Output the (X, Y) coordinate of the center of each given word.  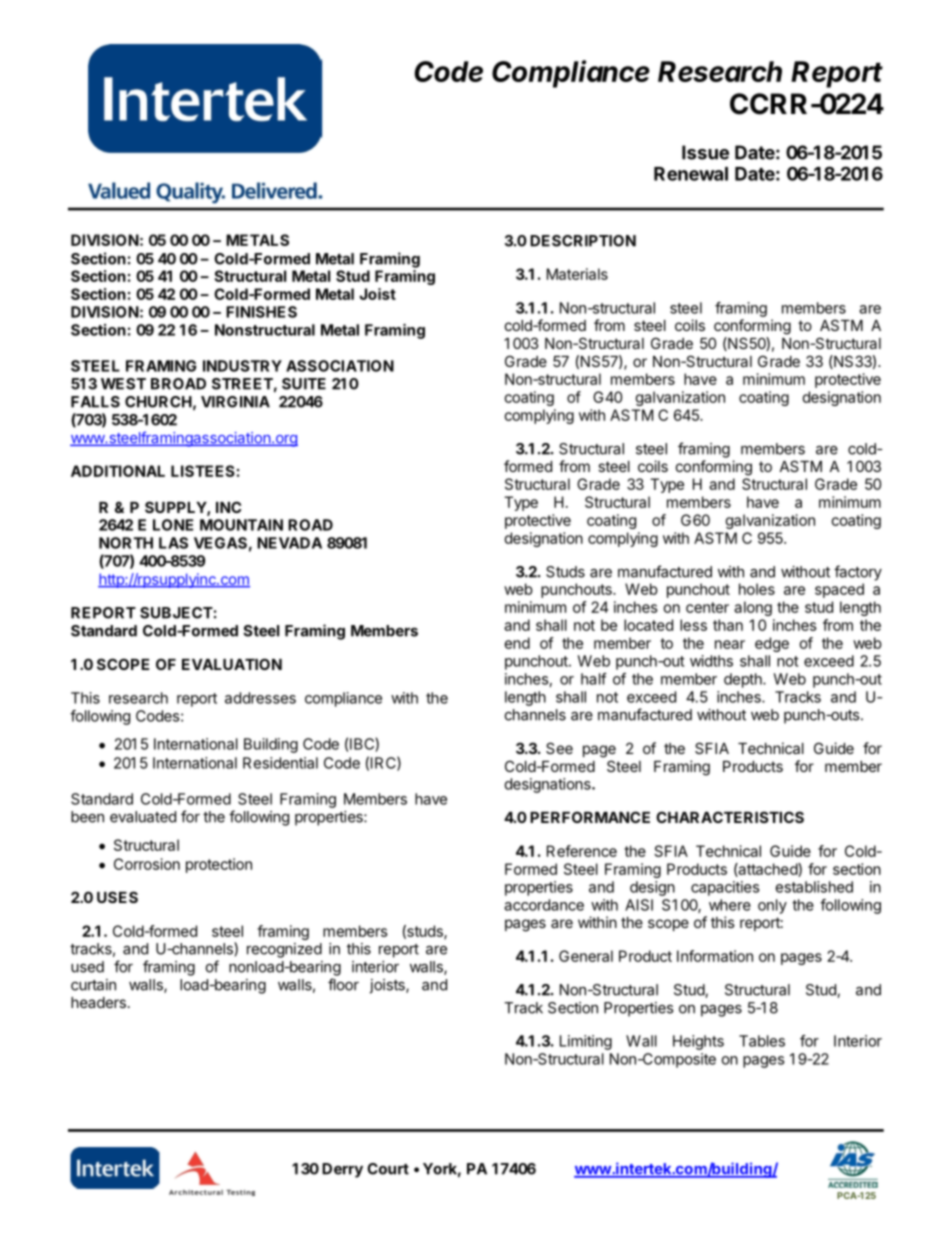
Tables (762, 1041)
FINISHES (261, 312)
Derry (342, 1170)
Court (388, 1169)
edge (772, 644)
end (517, 643)
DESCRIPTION (583, 241)
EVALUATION (232, 664)
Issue (705, 152)
